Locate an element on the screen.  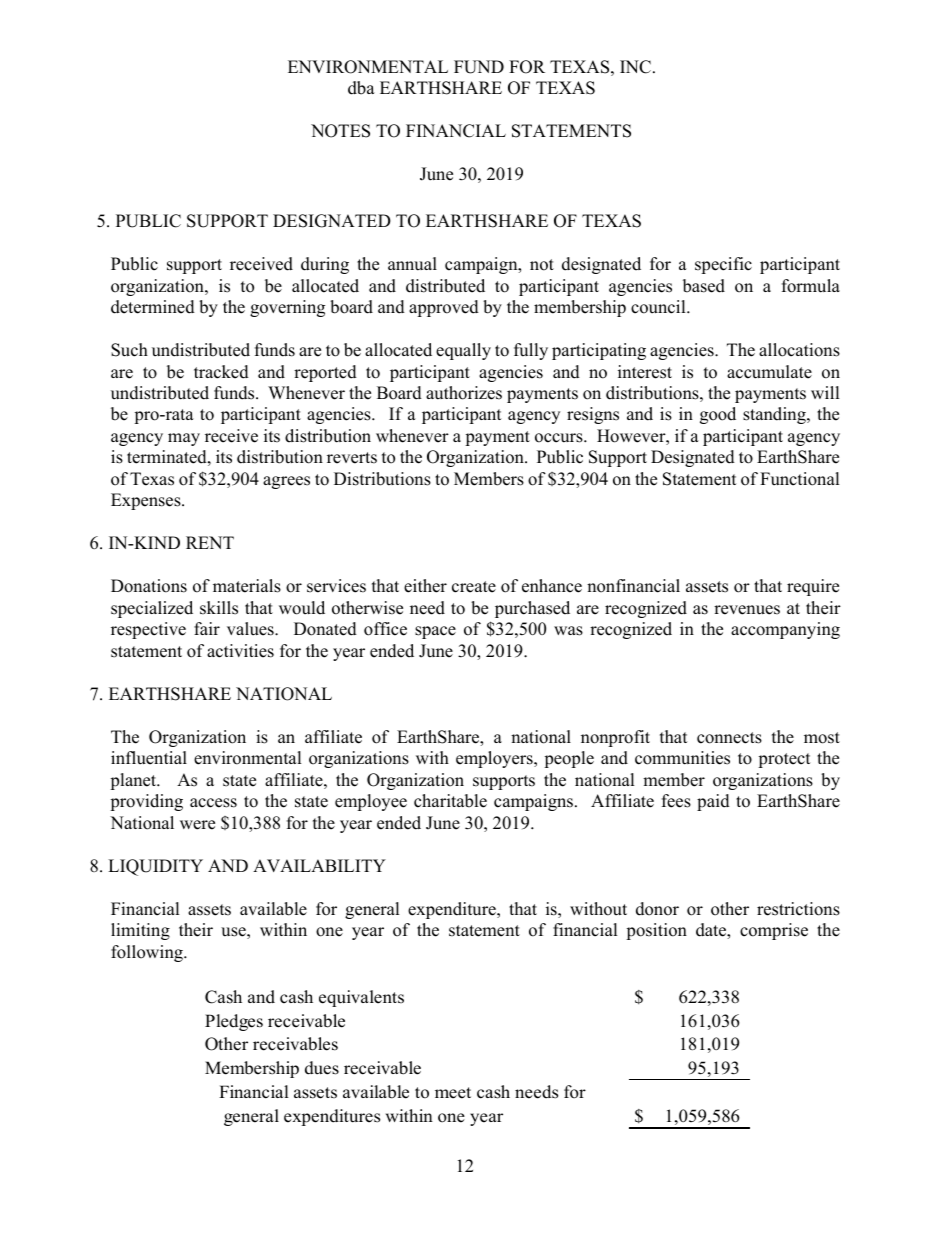
approved is located at coordinates (444, 308).
